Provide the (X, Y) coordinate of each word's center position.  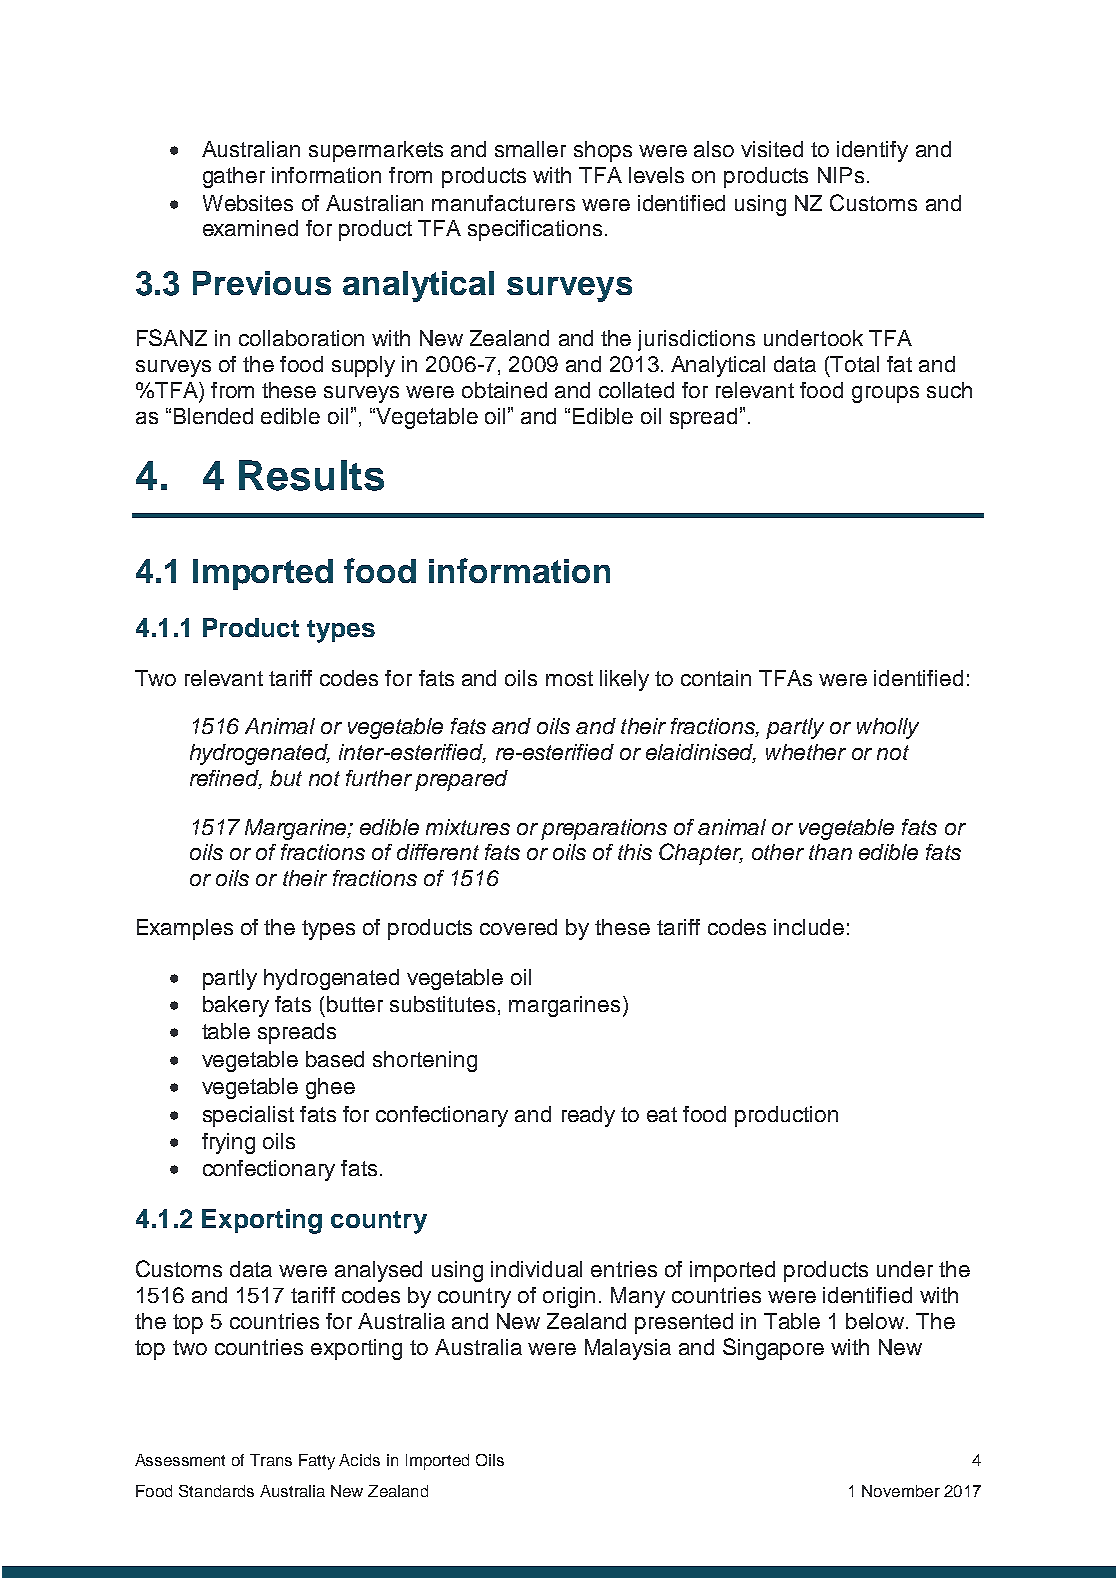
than (830, 852)
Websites (248, 203)
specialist (248, 1116)
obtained (504, 390)
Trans (271, 1460)
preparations (604, 829)
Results (311, 475)
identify (872, 151)
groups (885, 394)
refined (226, 779)
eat (662, 1114)
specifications (535, 230)
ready (588, 1116)
